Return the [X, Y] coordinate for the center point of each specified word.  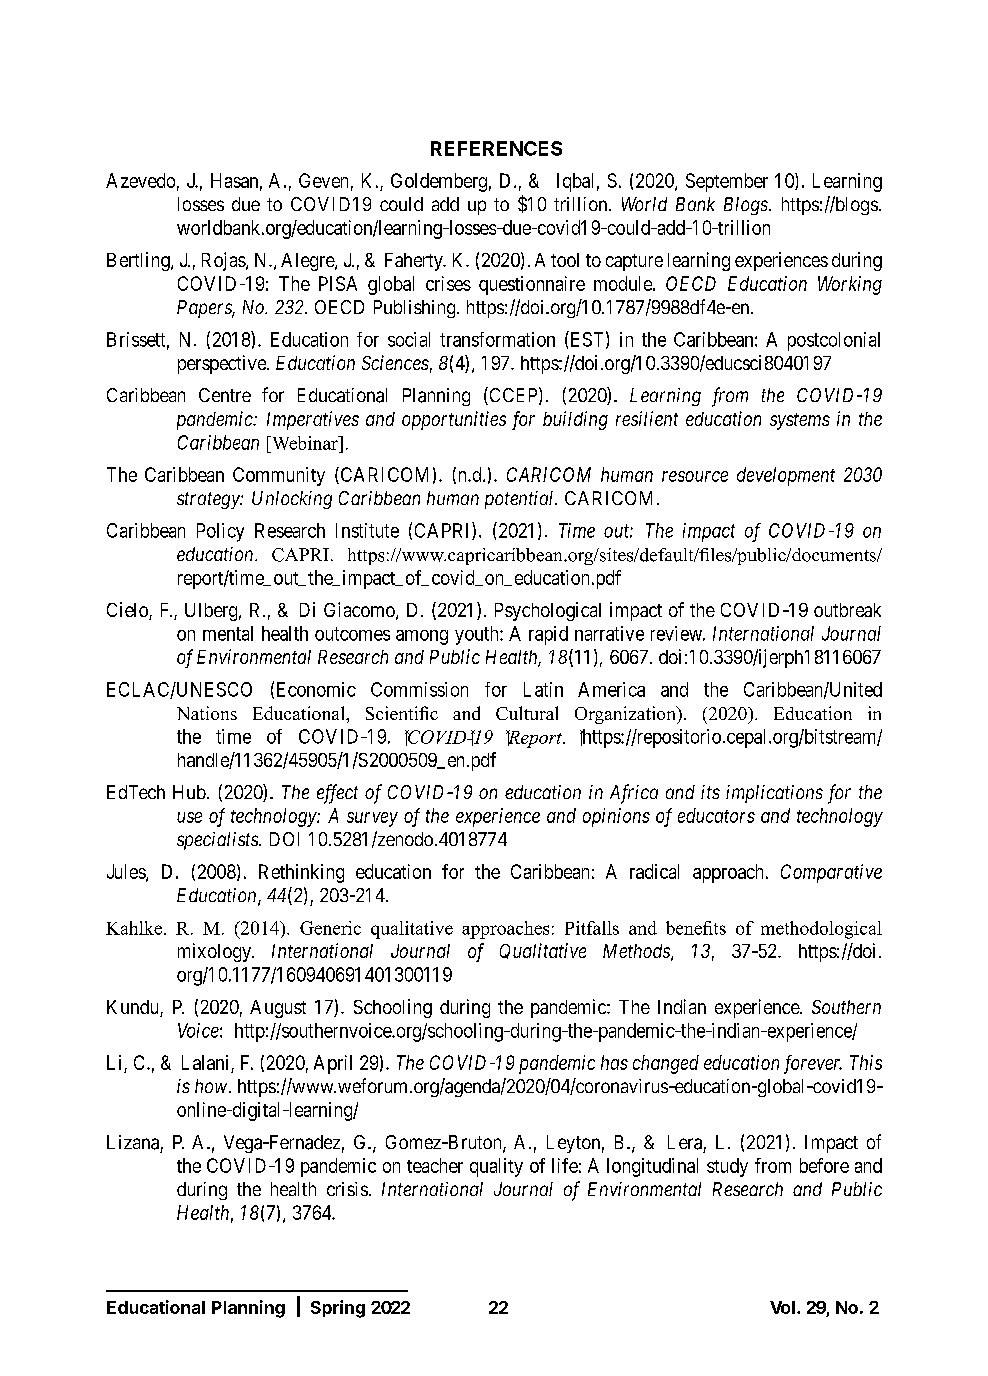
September [727, 182]
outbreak [847, 610]
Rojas [224, 261]
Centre [225, 395]
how [211, 1086]
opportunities [454, 420]
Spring [338, 1309]
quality [496, 1167]
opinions [616, 817]
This [866, 1062]
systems [800, 421]
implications [774, 794]
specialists [218, 841]
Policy [220, 532]
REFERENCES [496, 148]
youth [478, 635]
